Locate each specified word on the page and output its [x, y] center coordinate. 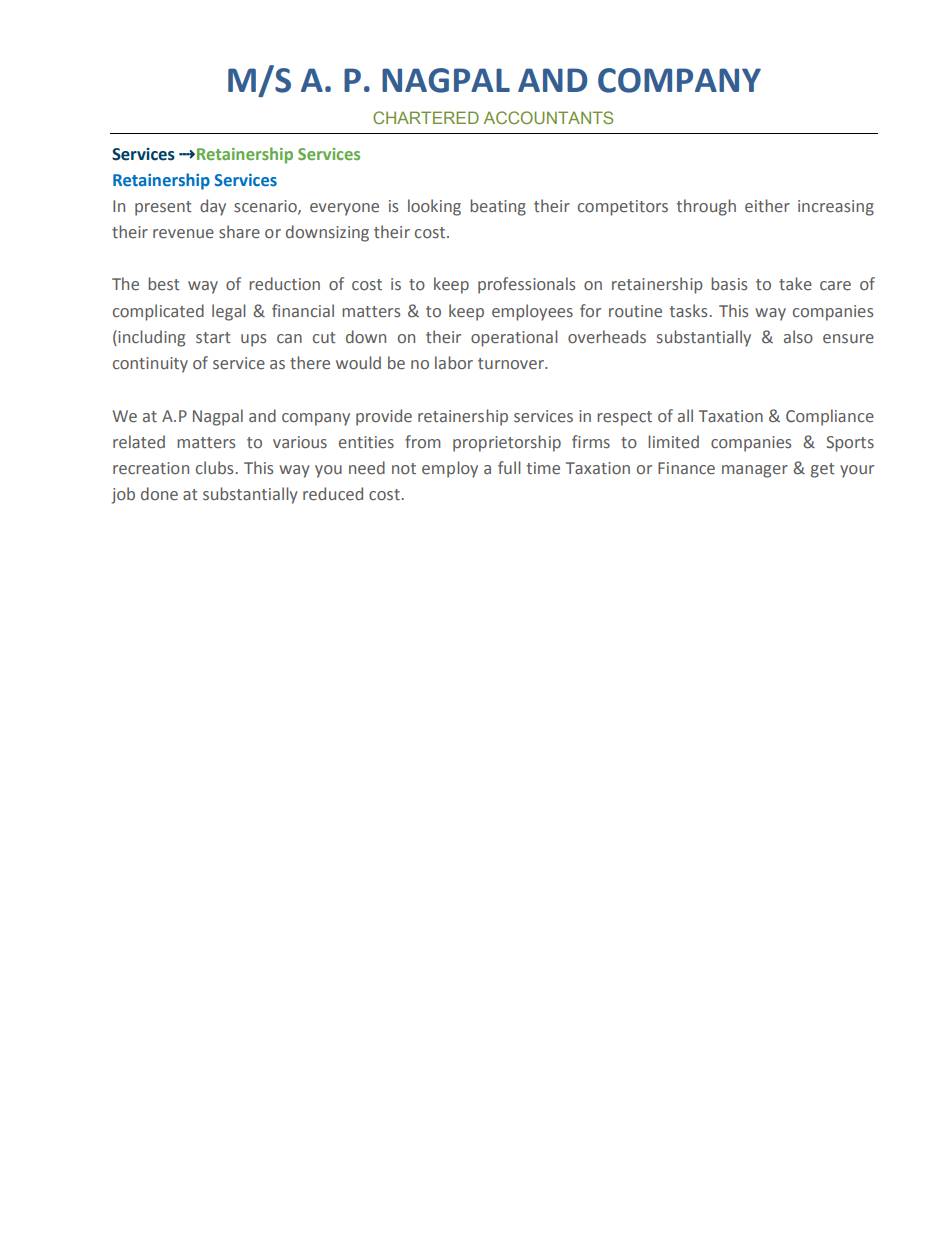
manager [755, 471]
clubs [214, 468]
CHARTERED [426, 117]
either [767, 206]
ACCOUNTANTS [548, 117]
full [509, 467]
